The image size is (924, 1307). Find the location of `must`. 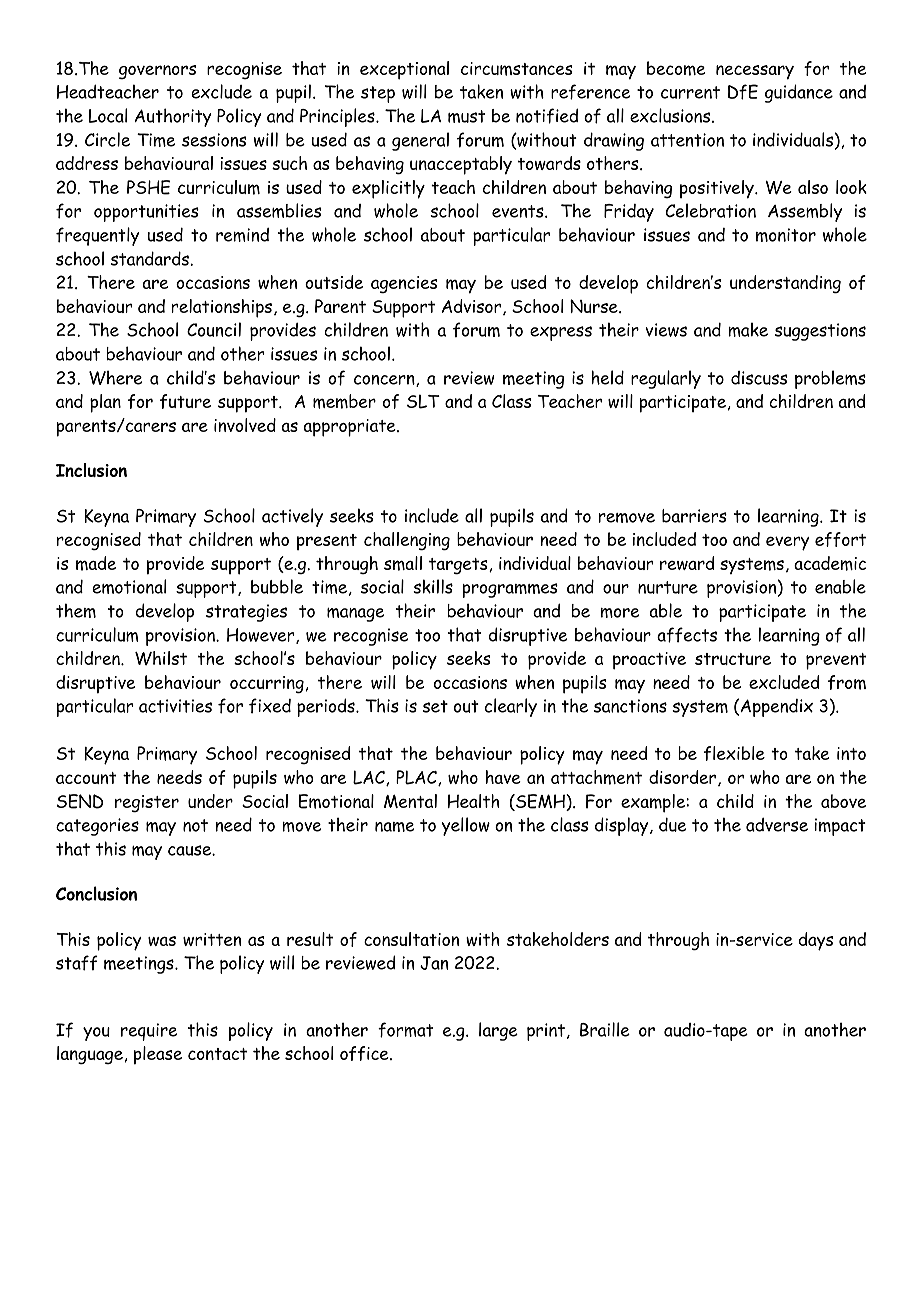

must is located at coordinates (466, 116).
